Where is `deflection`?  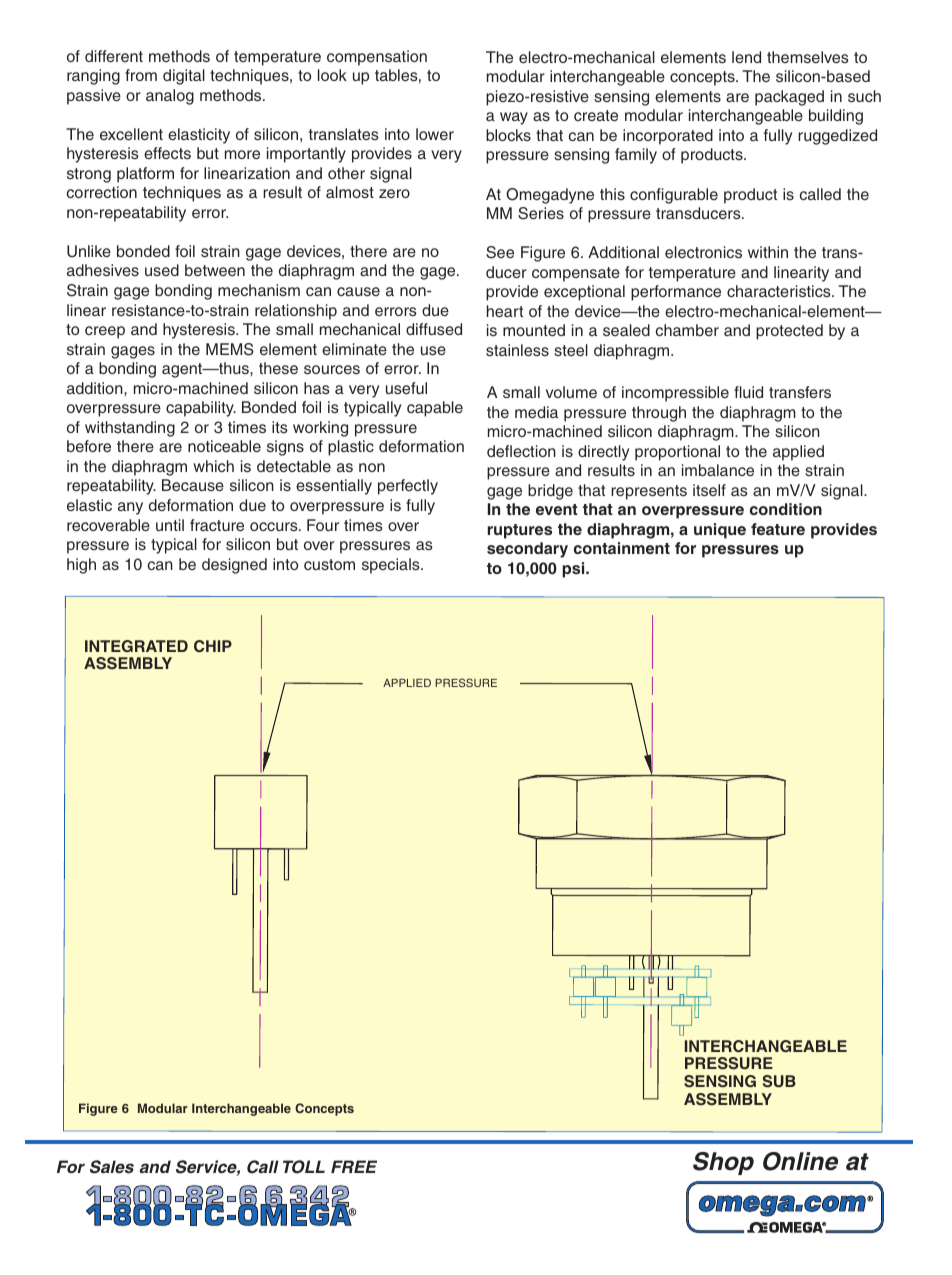 deflection is located at coordinates (521, 451).
